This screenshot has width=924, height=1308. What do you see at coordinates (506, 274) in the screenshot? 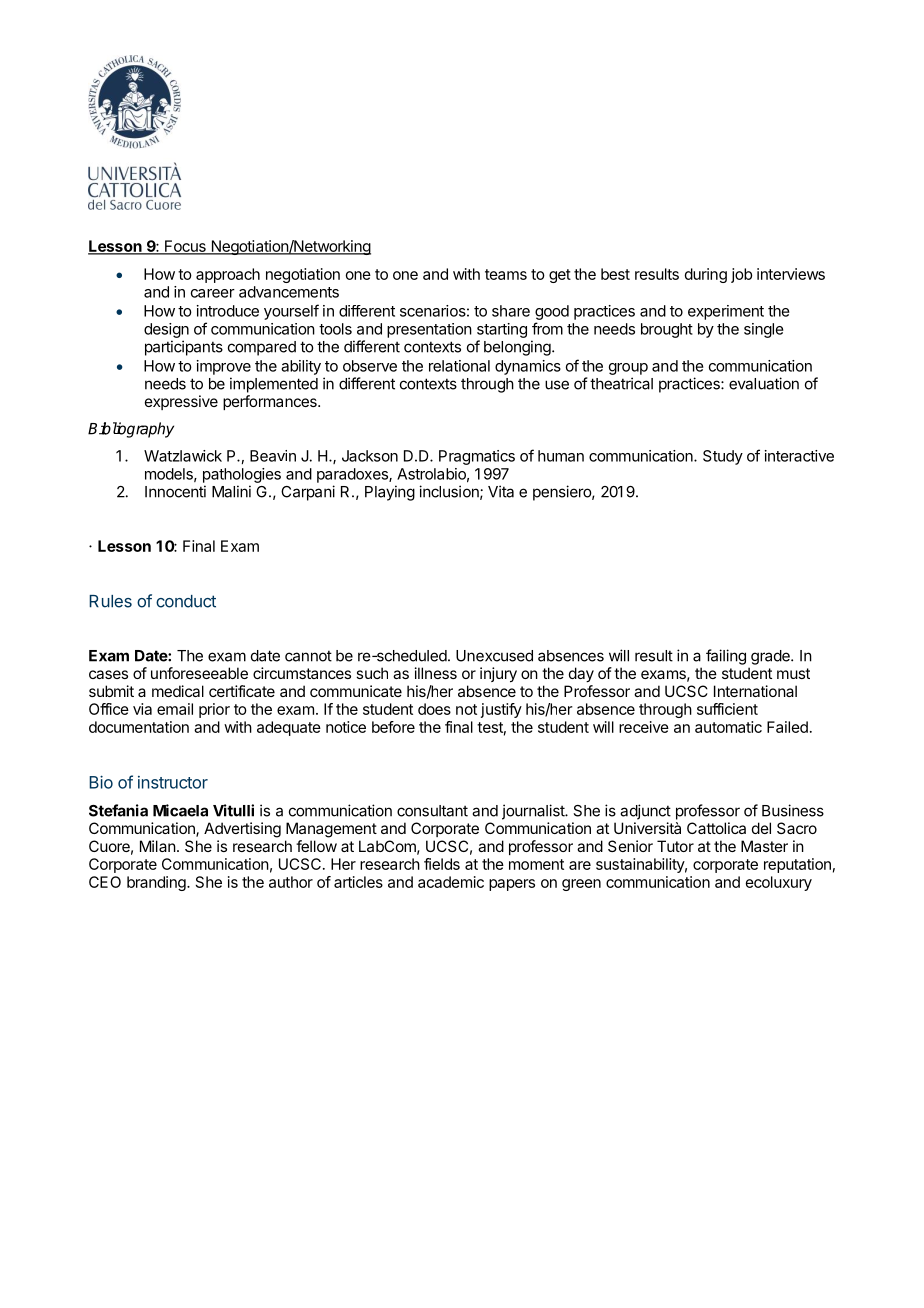
I see `teams` at bounding box center [506, 274].
